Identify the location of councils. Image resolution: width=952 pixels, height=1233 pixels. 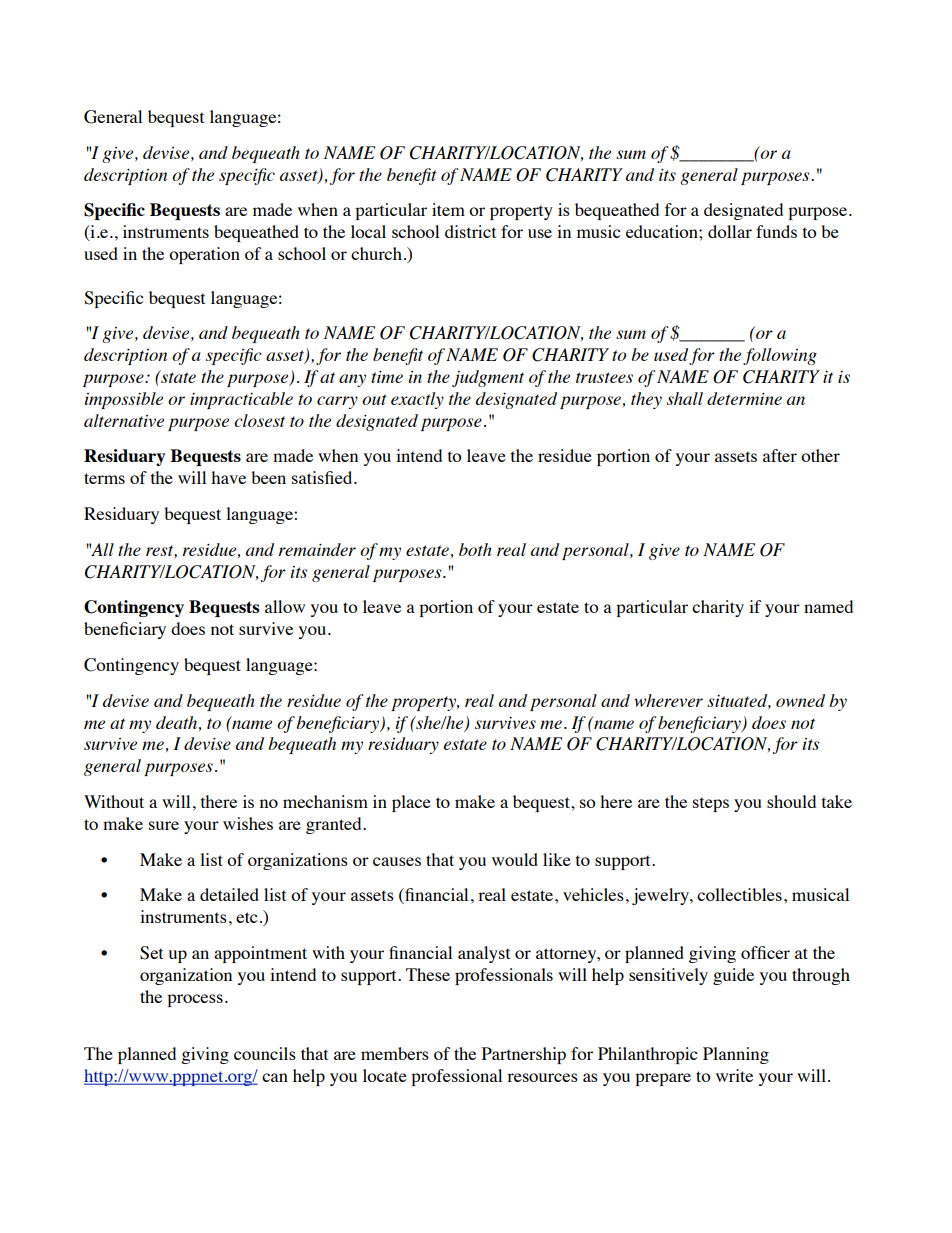
(265, 1053).
